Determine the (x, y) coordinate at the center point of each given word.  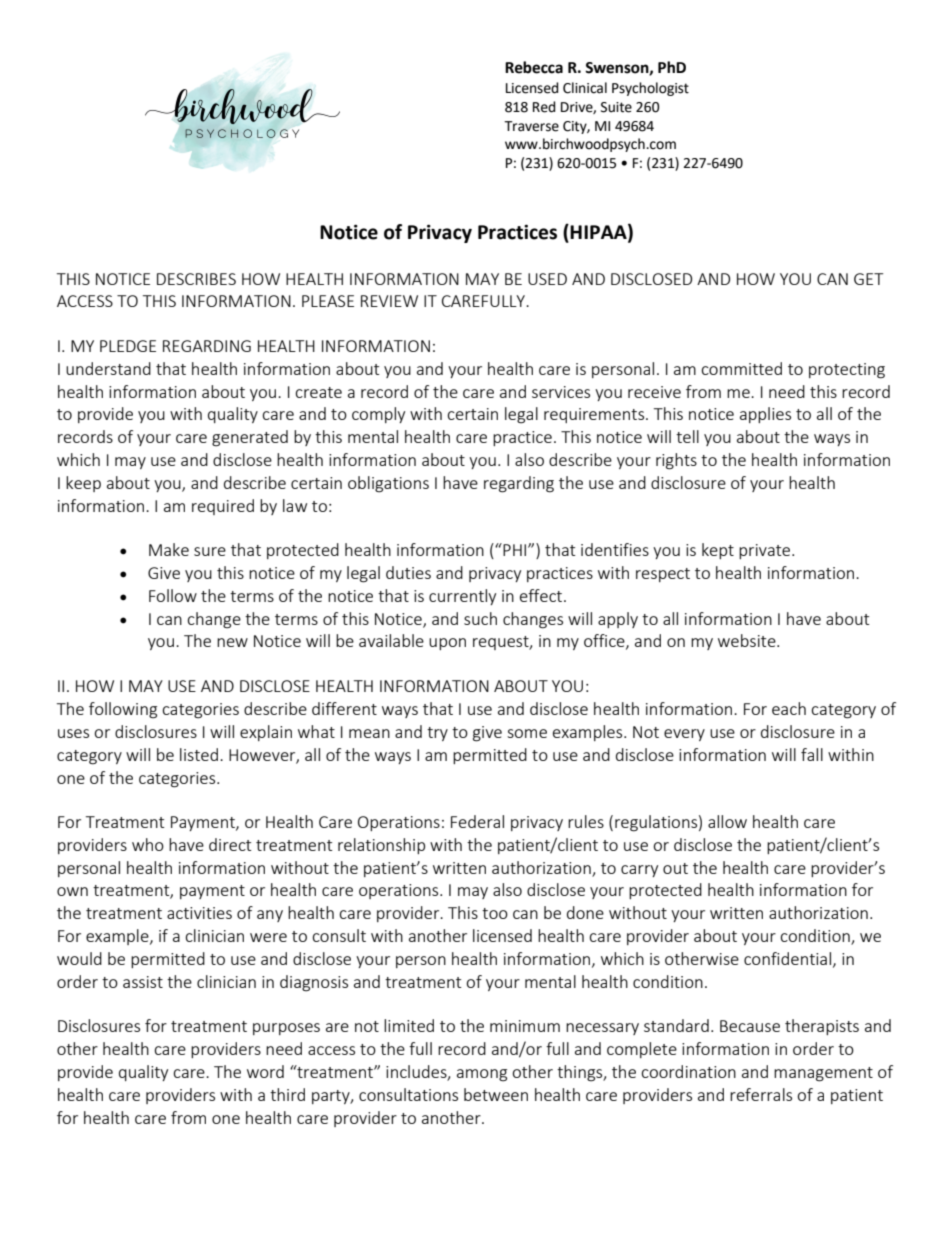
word (265, 1071)
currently (462, 597)
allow (727, 821)
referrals (761, 1094)
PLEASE (328, 301)
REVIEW (389, 301)
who (148, 844)
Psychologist (650, 89)
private (766, 551)
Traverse (531, 126)
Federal (477, 821)
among (482, 1075)
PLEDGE (128, 346)
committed (741, 368)
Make (169, 549)
